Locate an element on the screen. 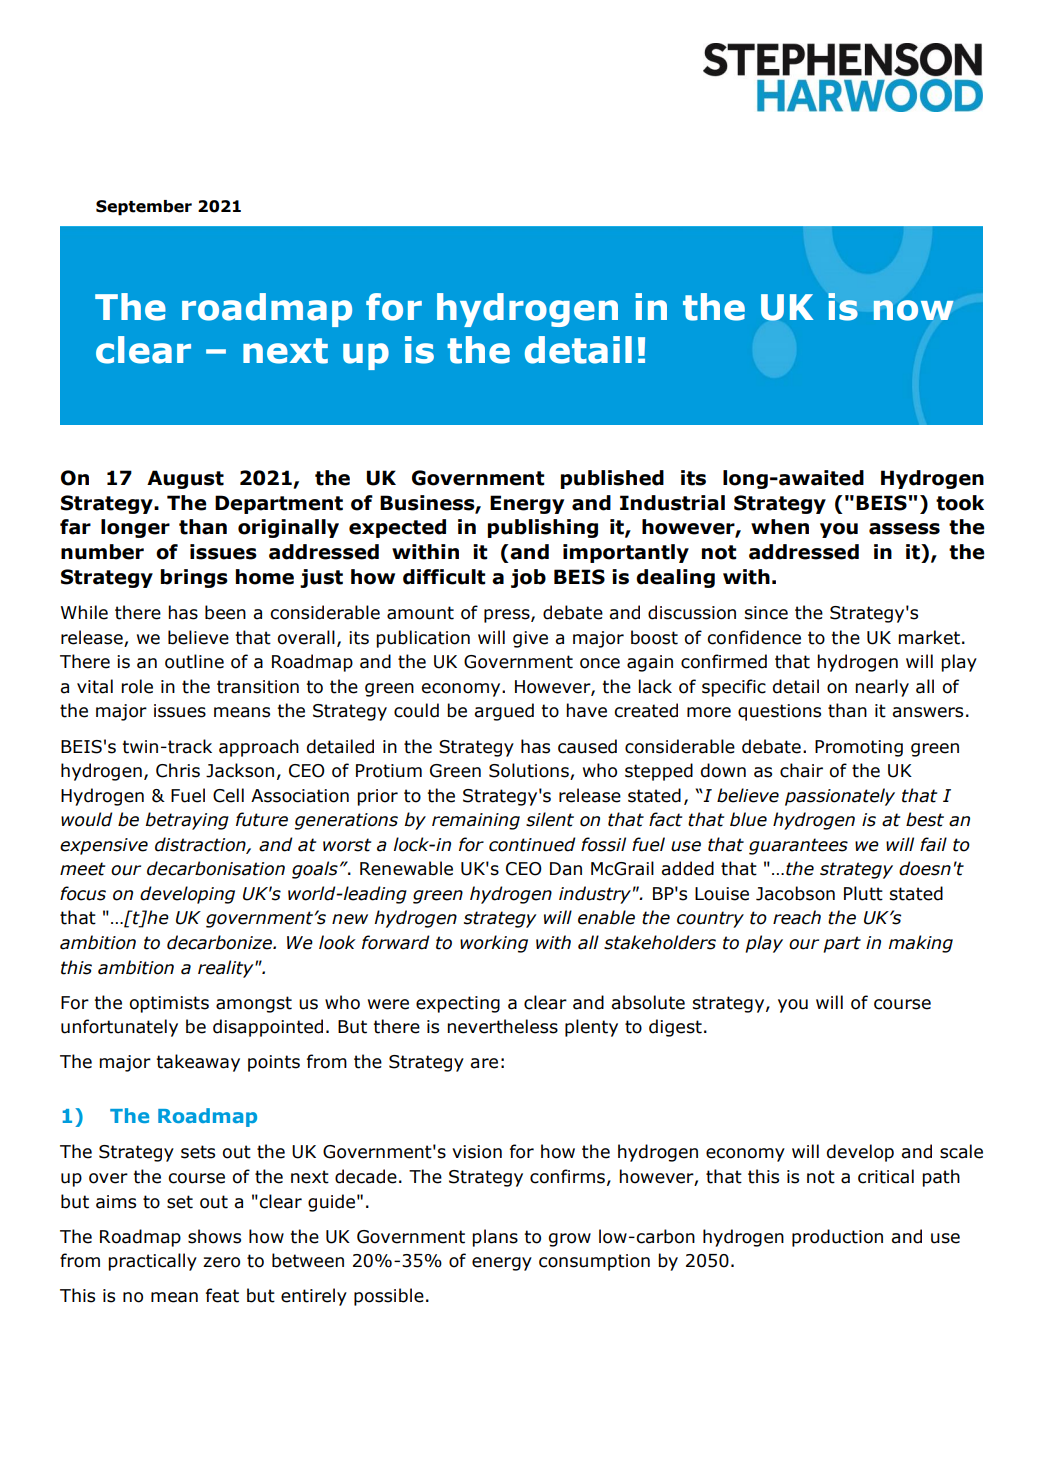 The width and height of the screenshot is (1045, 1477). September is located at coordinates (144, 208).
